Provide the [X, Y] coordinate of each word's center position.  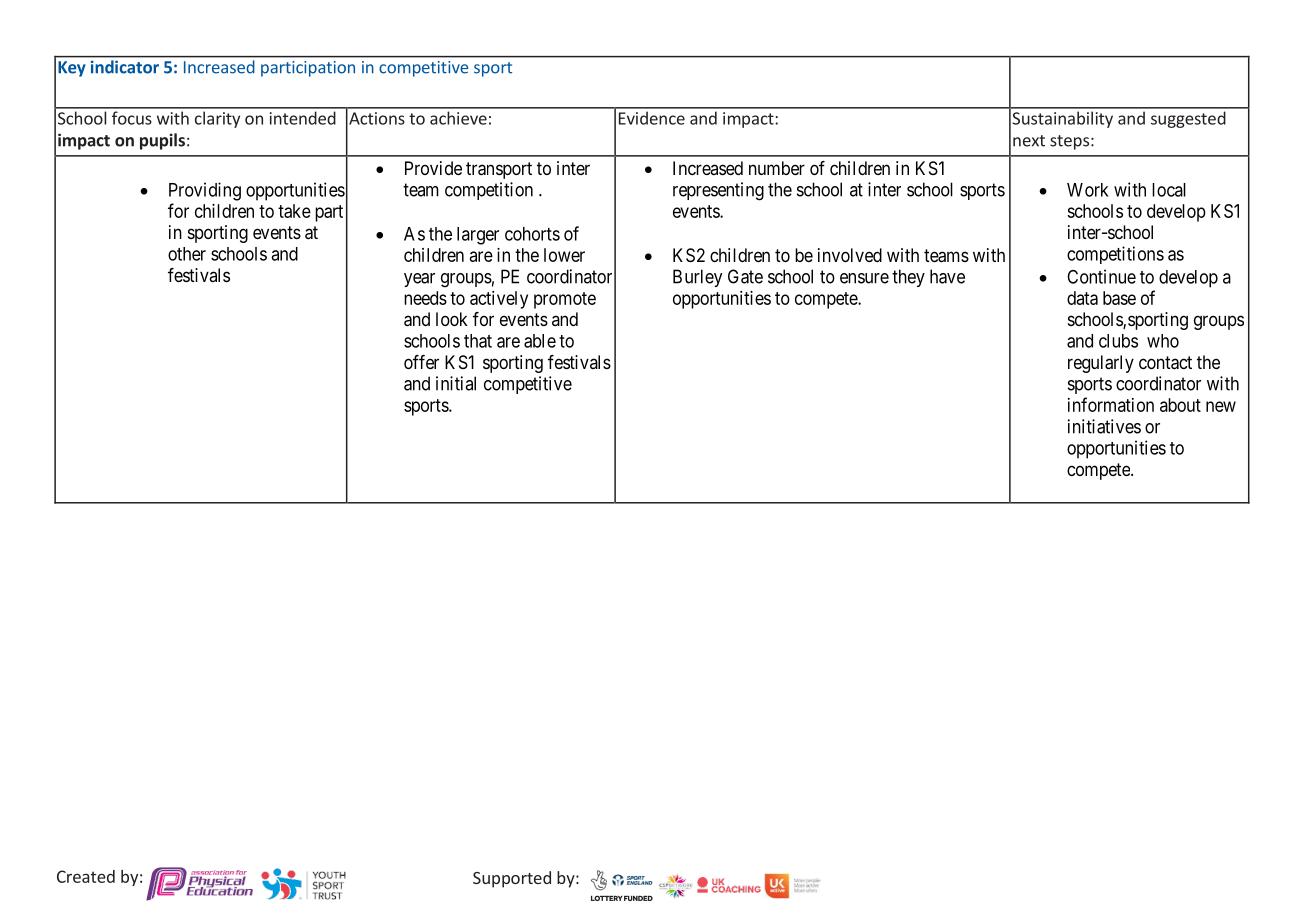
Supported [512, 879]
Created [86, 876]
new [1221, 406]
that [478, 341]
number [777, 168]
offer [421, 362]
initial [456, 383]
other [187, 254]
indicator [125, 66]
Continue [1101, 276]
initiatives [1104, 426]
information [1111, 404]
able [540, 341]
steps [1069, 142]
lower [564, 255]
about [1180, 405]
